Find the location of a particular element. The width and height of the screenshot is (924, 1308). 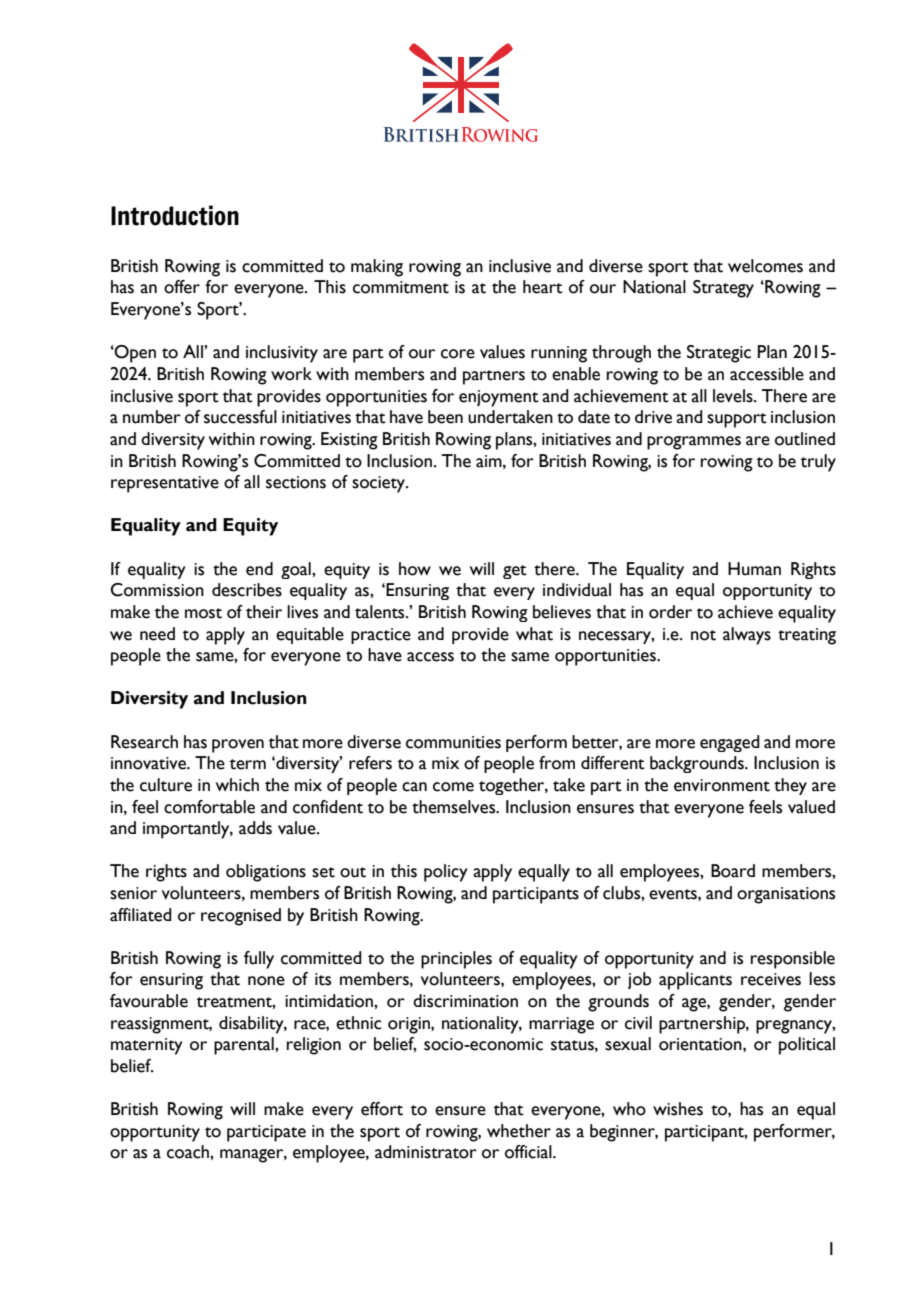

Introduction is located at coordinates (175, 215).
